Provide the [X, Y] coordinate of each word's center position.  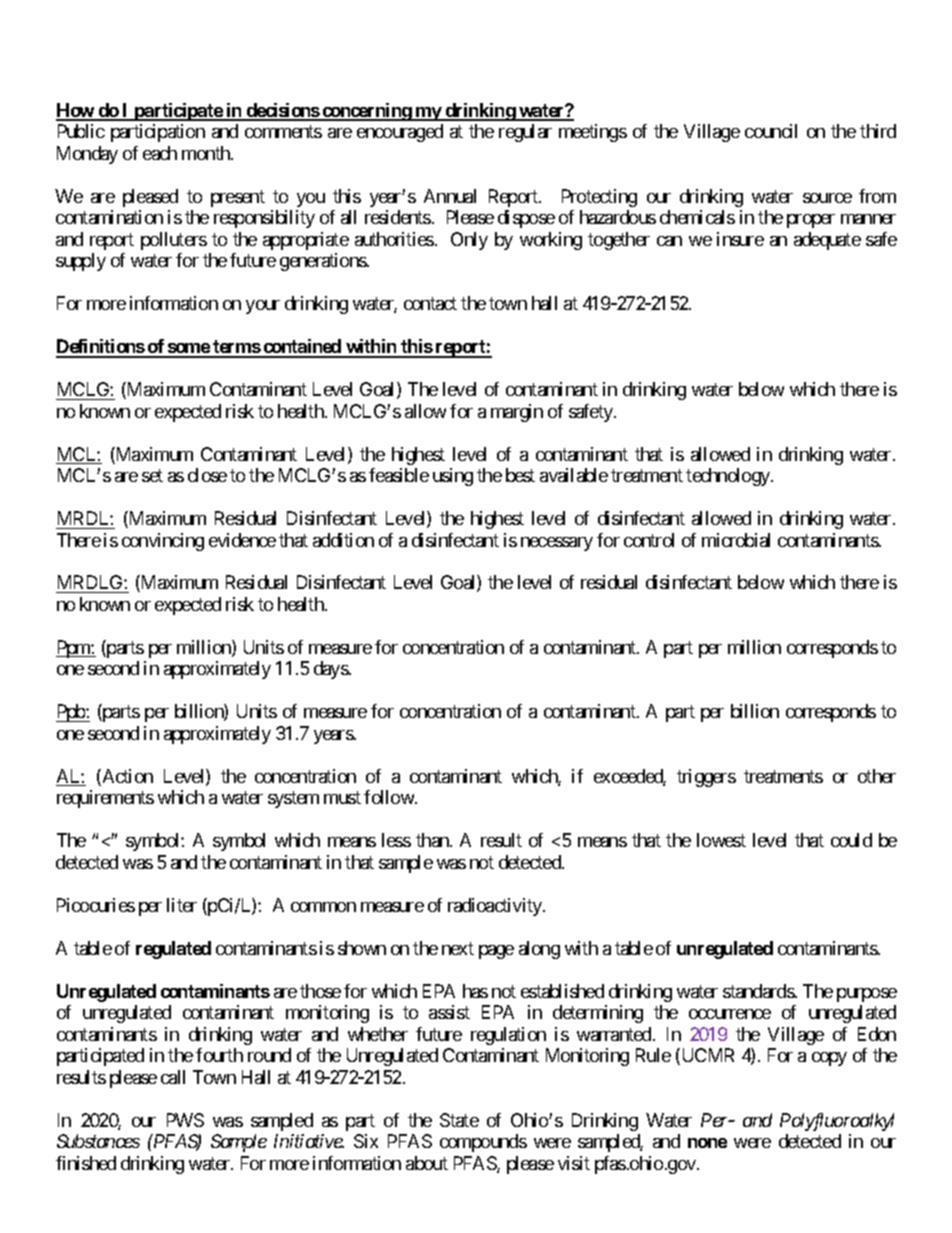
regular [525, 133]
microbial [736, 540]
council [771, 131]
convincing [163, 542]
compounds [483, 1143]
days [331, 670]
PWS [185, 1120]
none [707, 1143]
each [160, 153]
